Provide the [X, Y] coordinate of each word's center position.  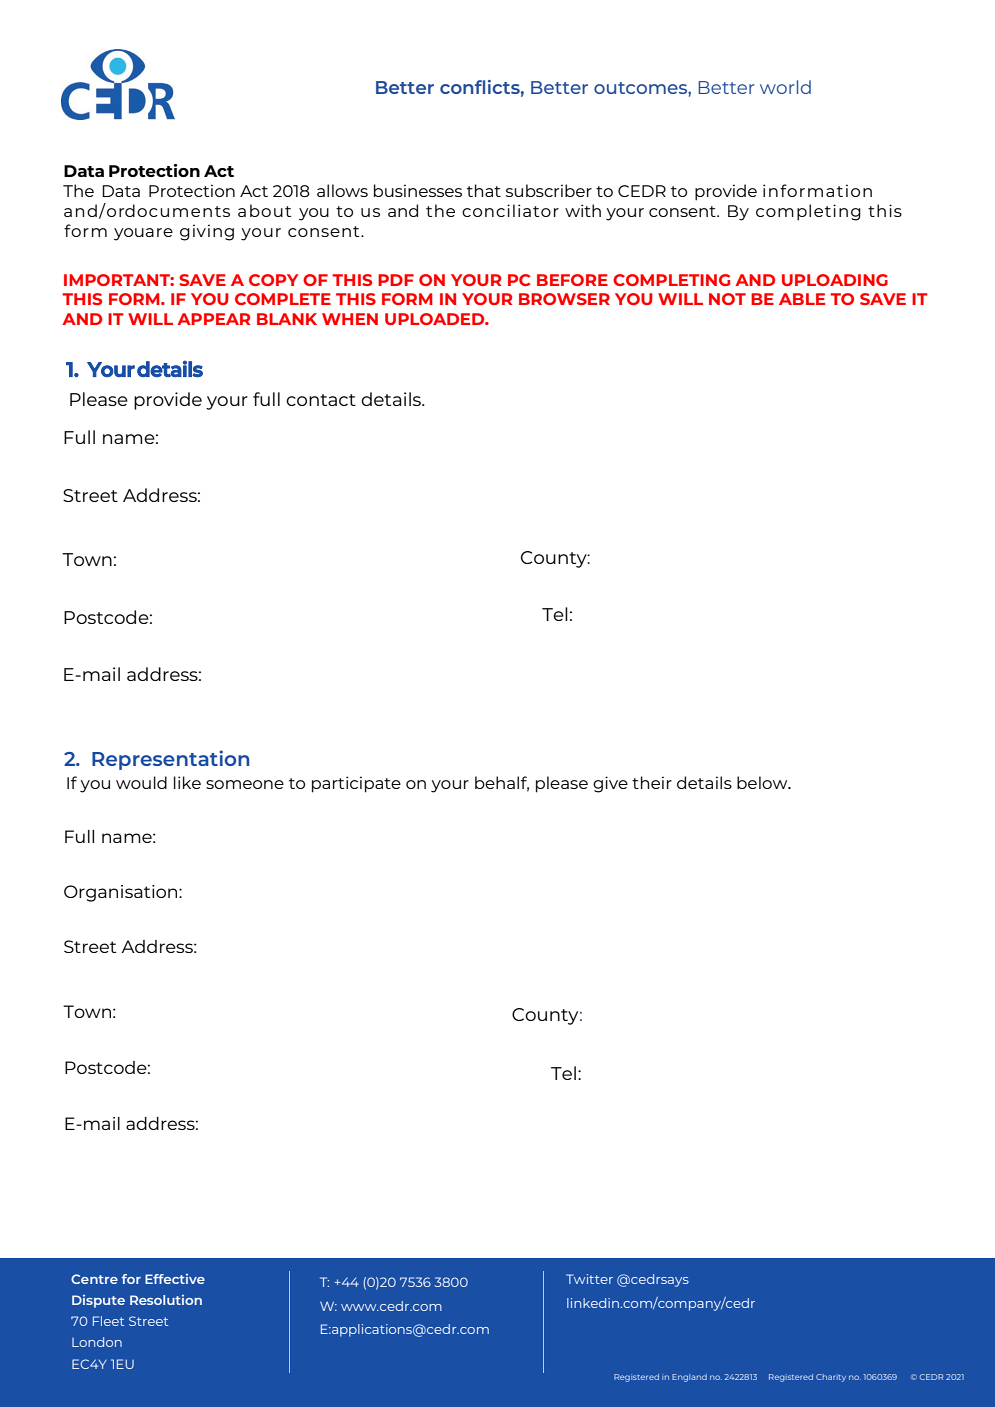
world [785, 87]
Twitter [589, 1279]
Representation [170, 760]
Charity [831, 1378]
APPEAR [213, 319]
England [689, 1378]
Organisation [122, 893]
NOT [727, 299]
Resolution [166, 1300]
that [484, 190]
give [610, 784]
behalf [502, 783]
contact [321, 400]
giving [207, 232]
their [652, 782]
